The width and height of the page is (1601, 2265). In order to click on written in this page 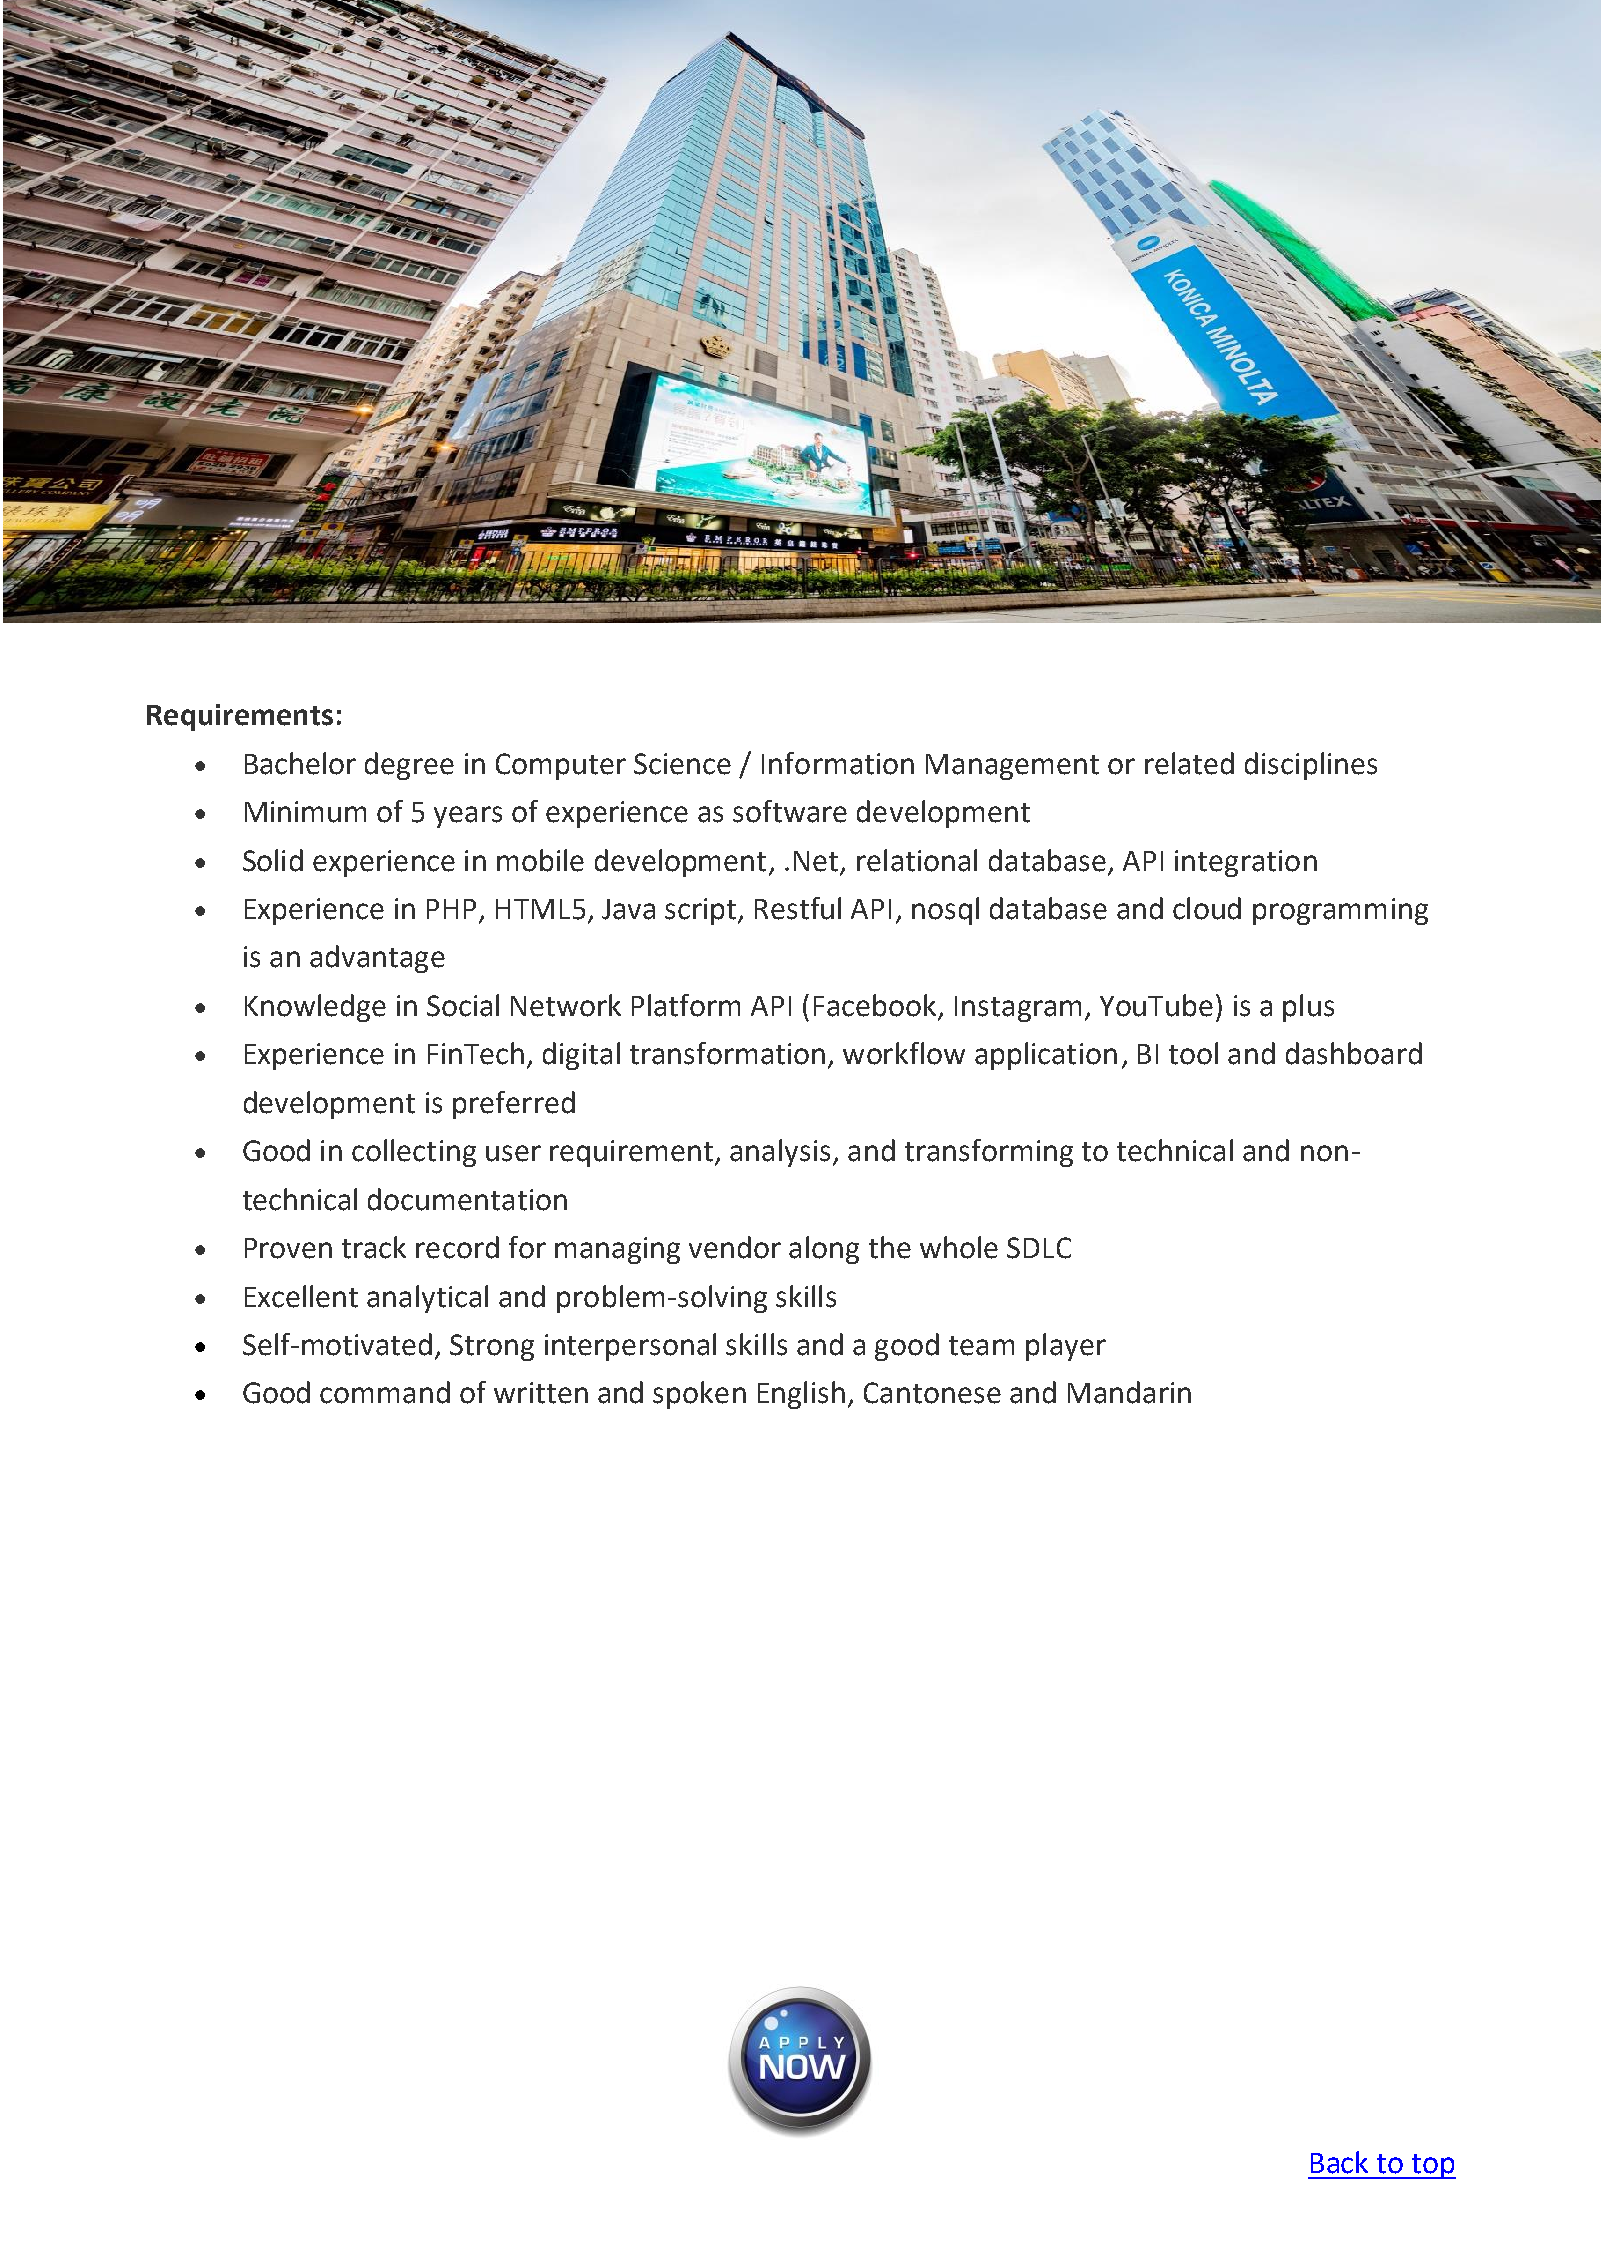, I will do `click(541, 1393)`.
